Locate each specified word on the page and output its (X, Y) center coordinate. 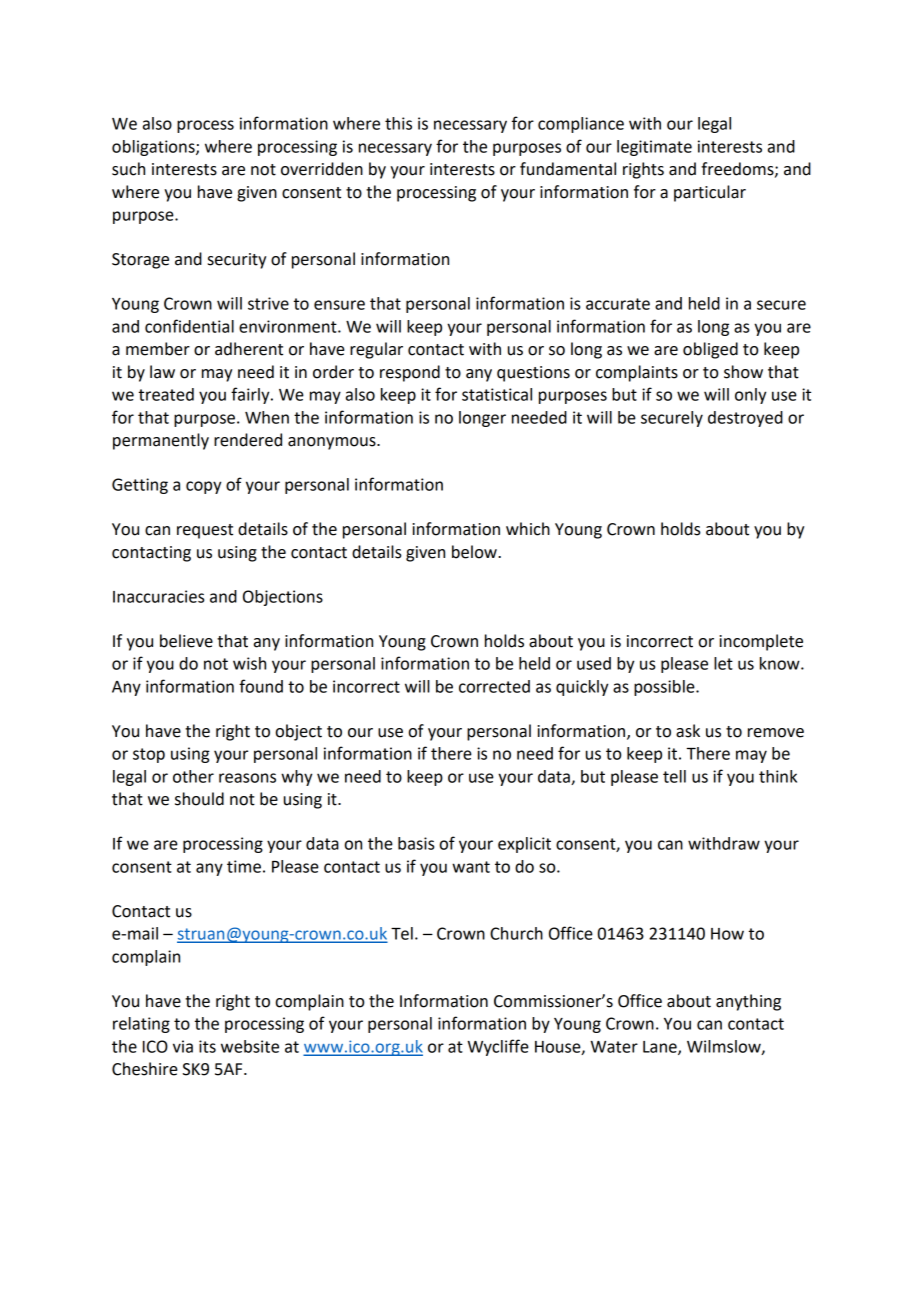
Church (516, 933)
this (398, 123)
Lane (661, 1048)
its (207, 1046)
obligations (154, 148)
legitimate (654, 148)
